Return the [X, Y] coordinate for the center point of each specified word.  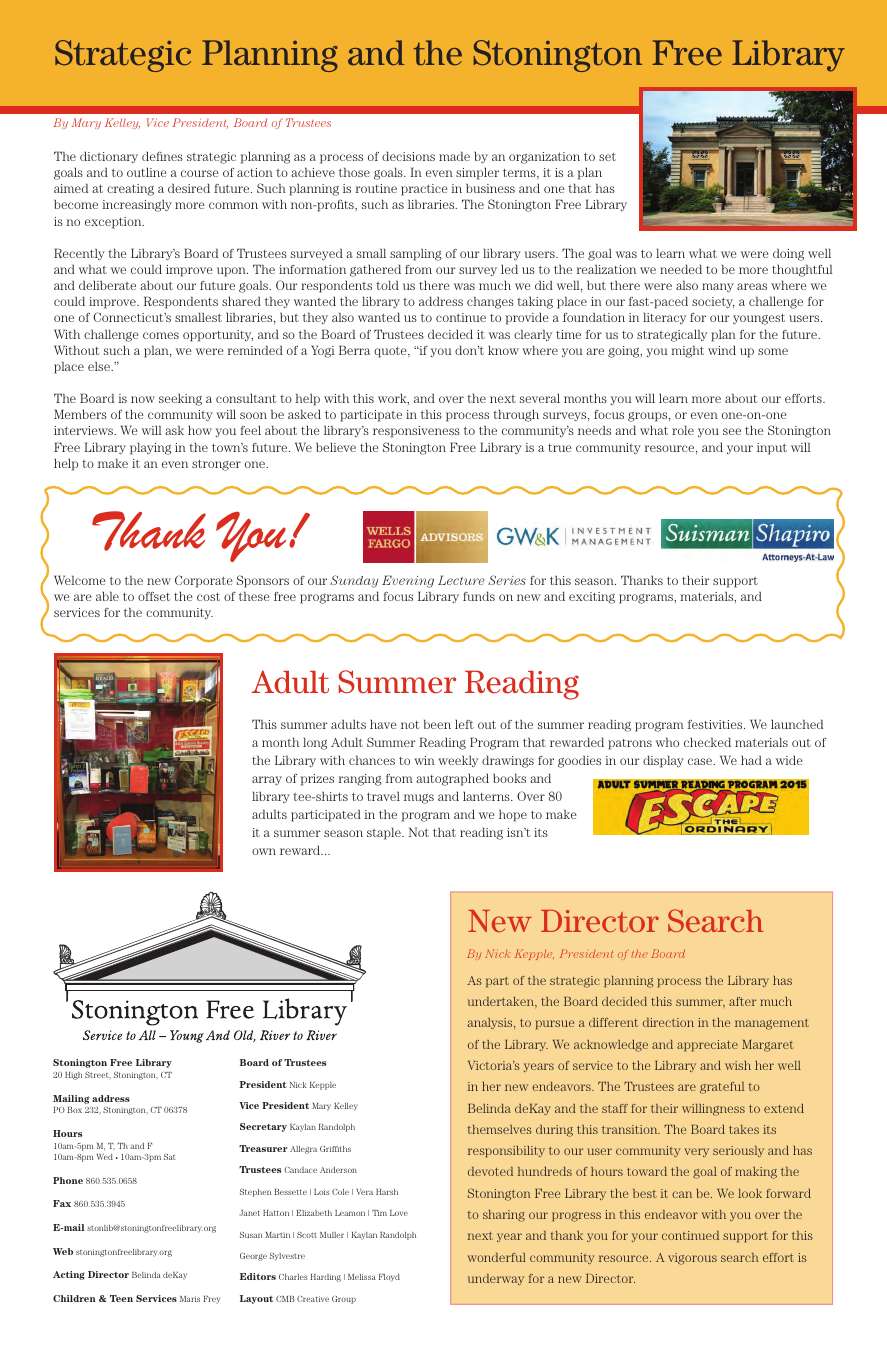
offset [154, 596]
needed [681, 269]
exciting [592, 598]
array [267, 780]
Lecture [461, 580]
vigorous [692, 1259]
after [742, 1001]
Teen [121, 1298]
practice [424, 190]
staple [385, 833]
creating [130, 190]
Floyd [389, 1278]
